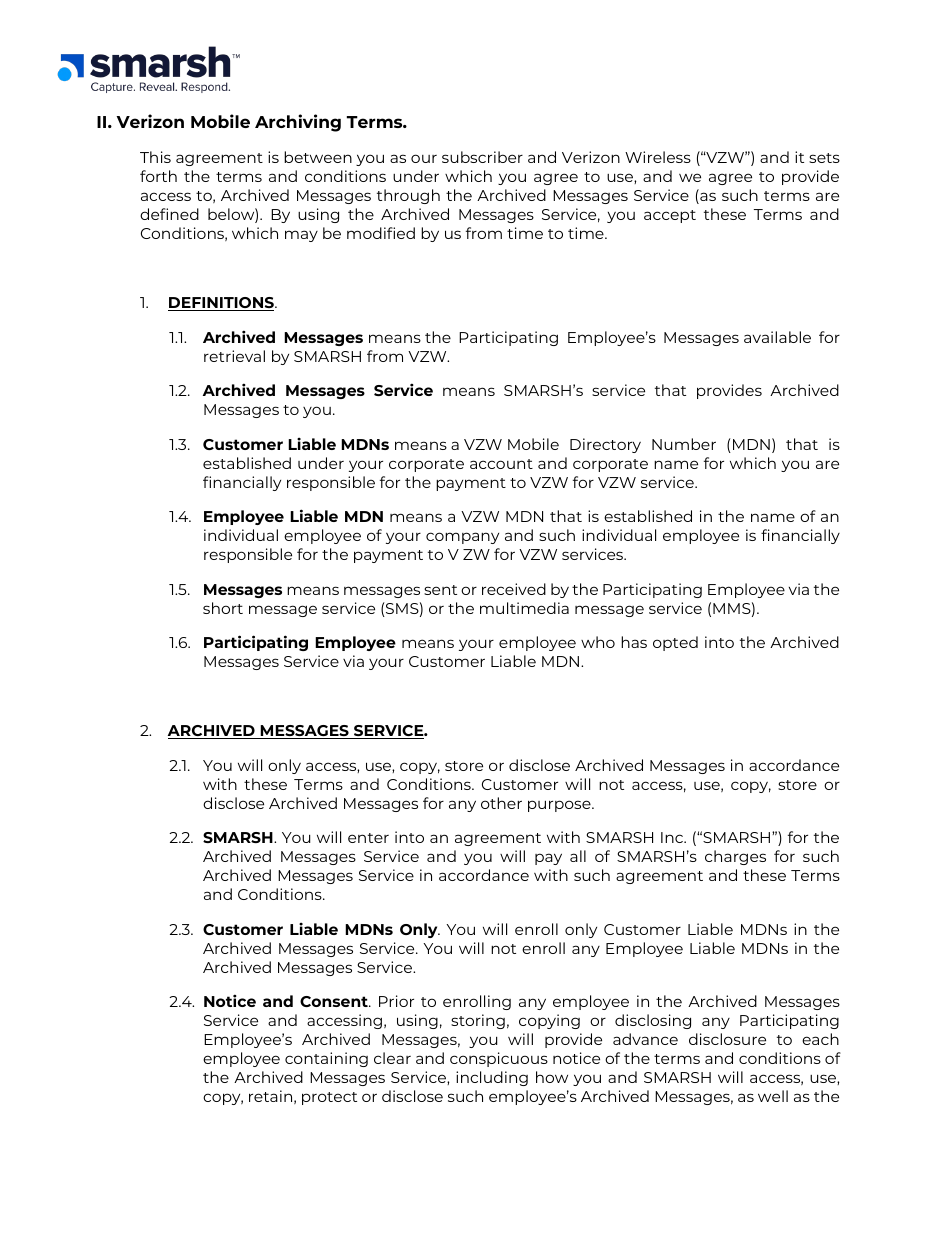 This page has height=1233, width=952. I want to click on containing, so click(326, 1059).
